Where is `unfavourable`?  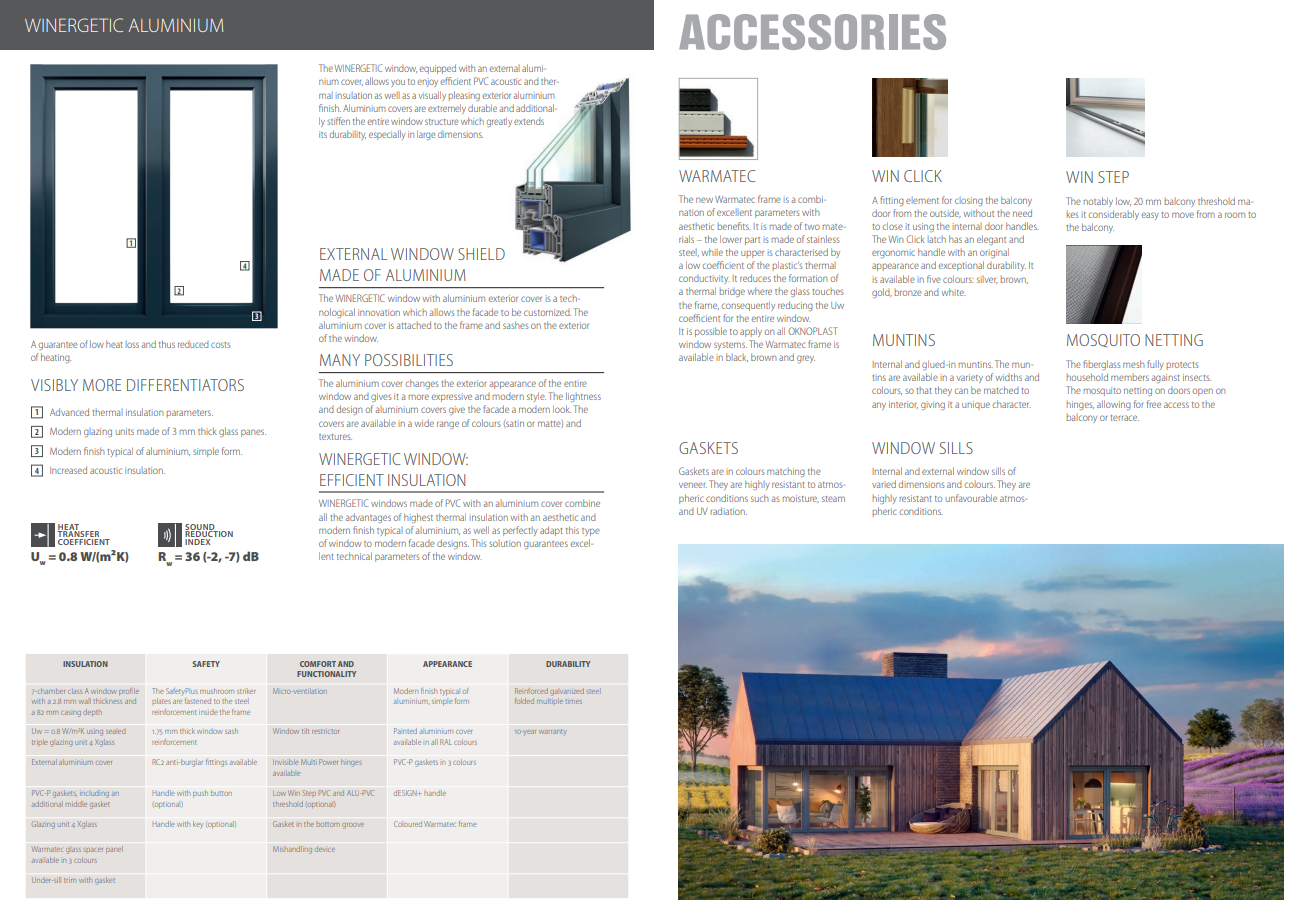 unfavourable is located at coordinates (971, 498).
